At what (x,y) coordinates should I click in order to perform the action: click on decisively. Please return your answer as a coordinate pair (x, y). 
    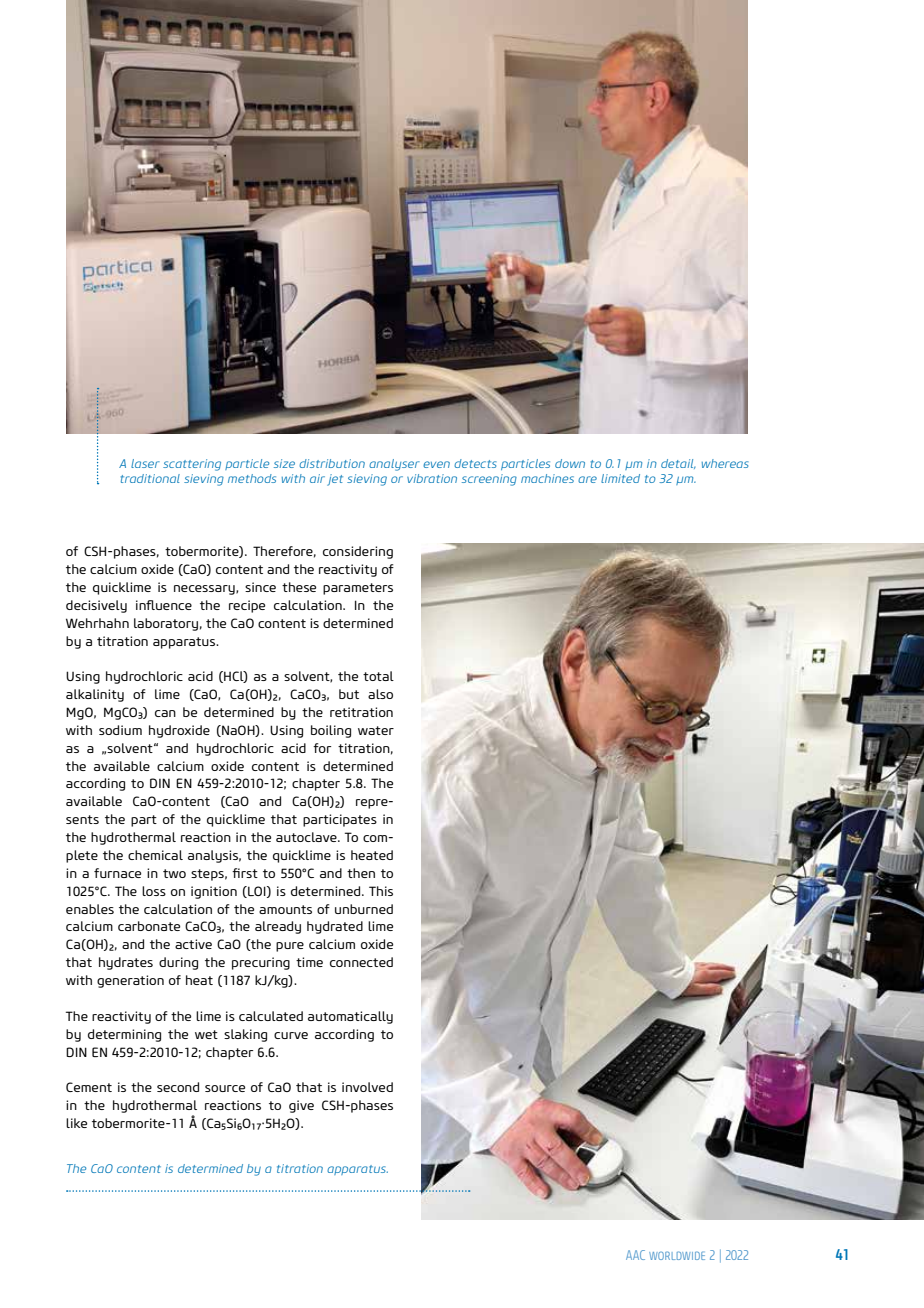
    Looking at the image, I should click on (96, 606).
